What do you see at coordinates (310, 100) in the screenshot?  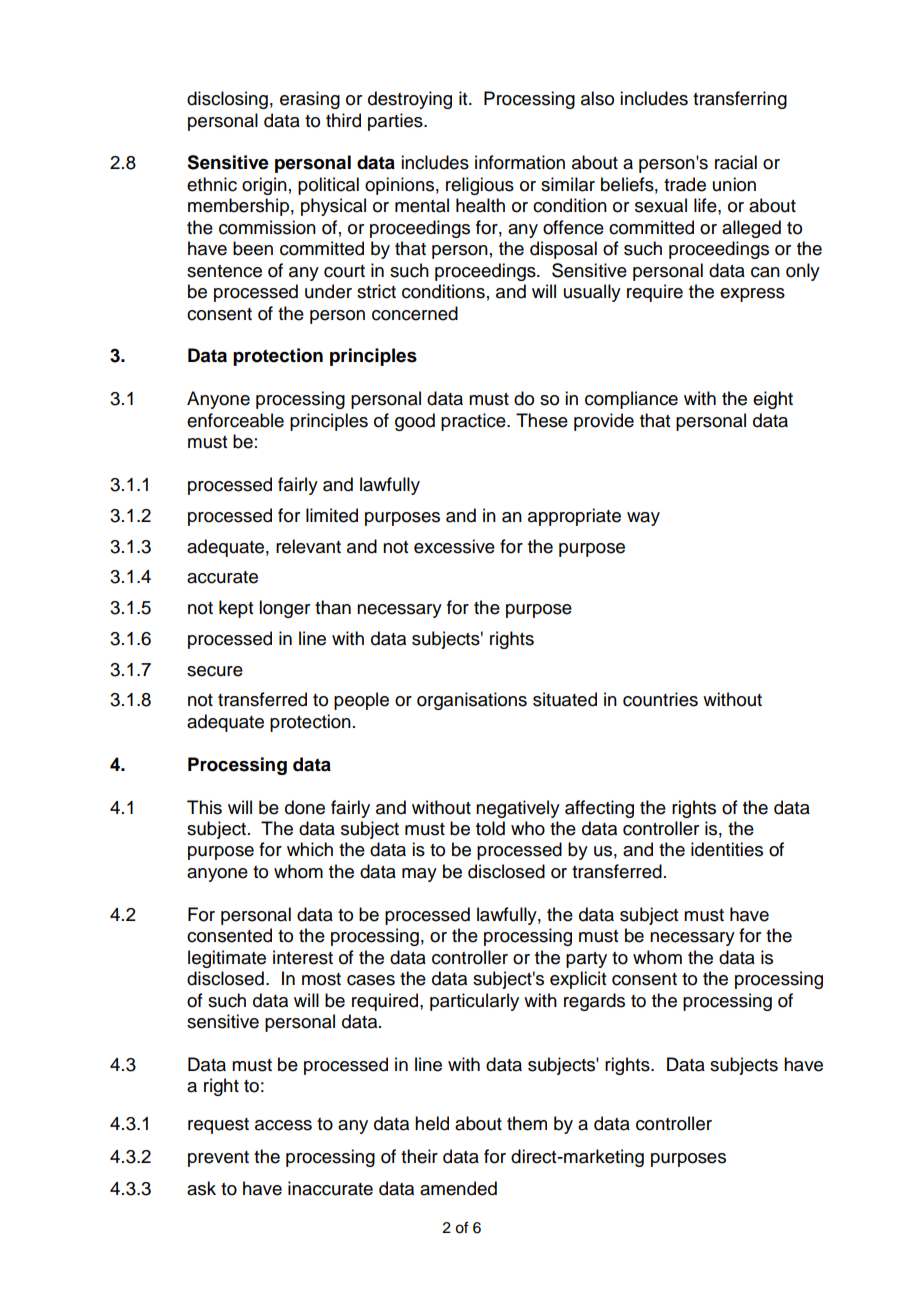 I see `erasing` at bounding box center [310, 100].
